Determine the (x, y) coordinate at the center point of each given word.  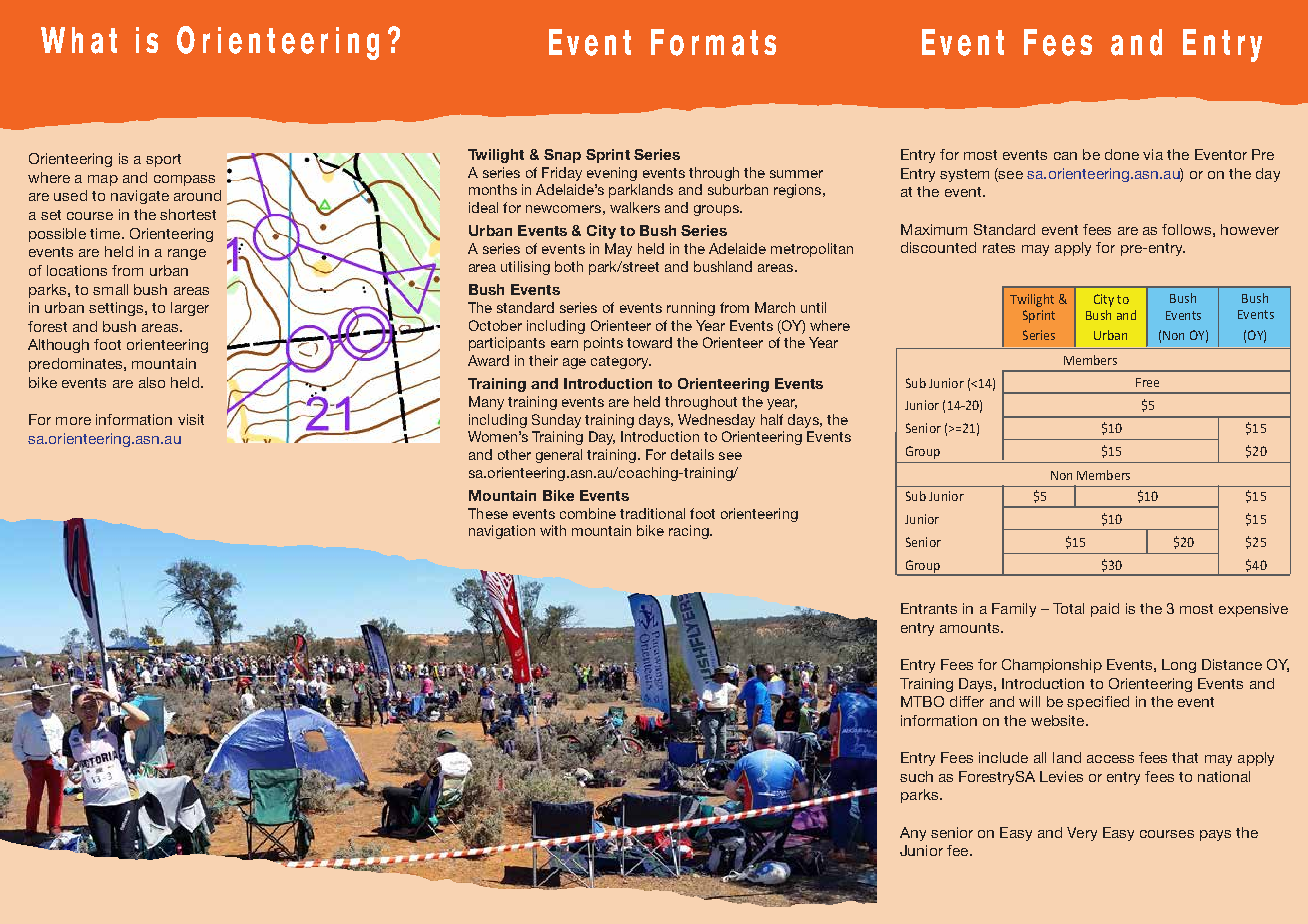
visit (191, 419)
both (569, 266)
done (1122, 154)
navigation (502, 532)
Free (1147, 382)
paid (1105, 610)
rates (999, 248)
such (916, 776)
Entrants (929, 608)
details (692, 454)
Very (1082, 834)
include (1003, 757)
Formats (713, 42)
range (187, 254)
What (79, 40)
